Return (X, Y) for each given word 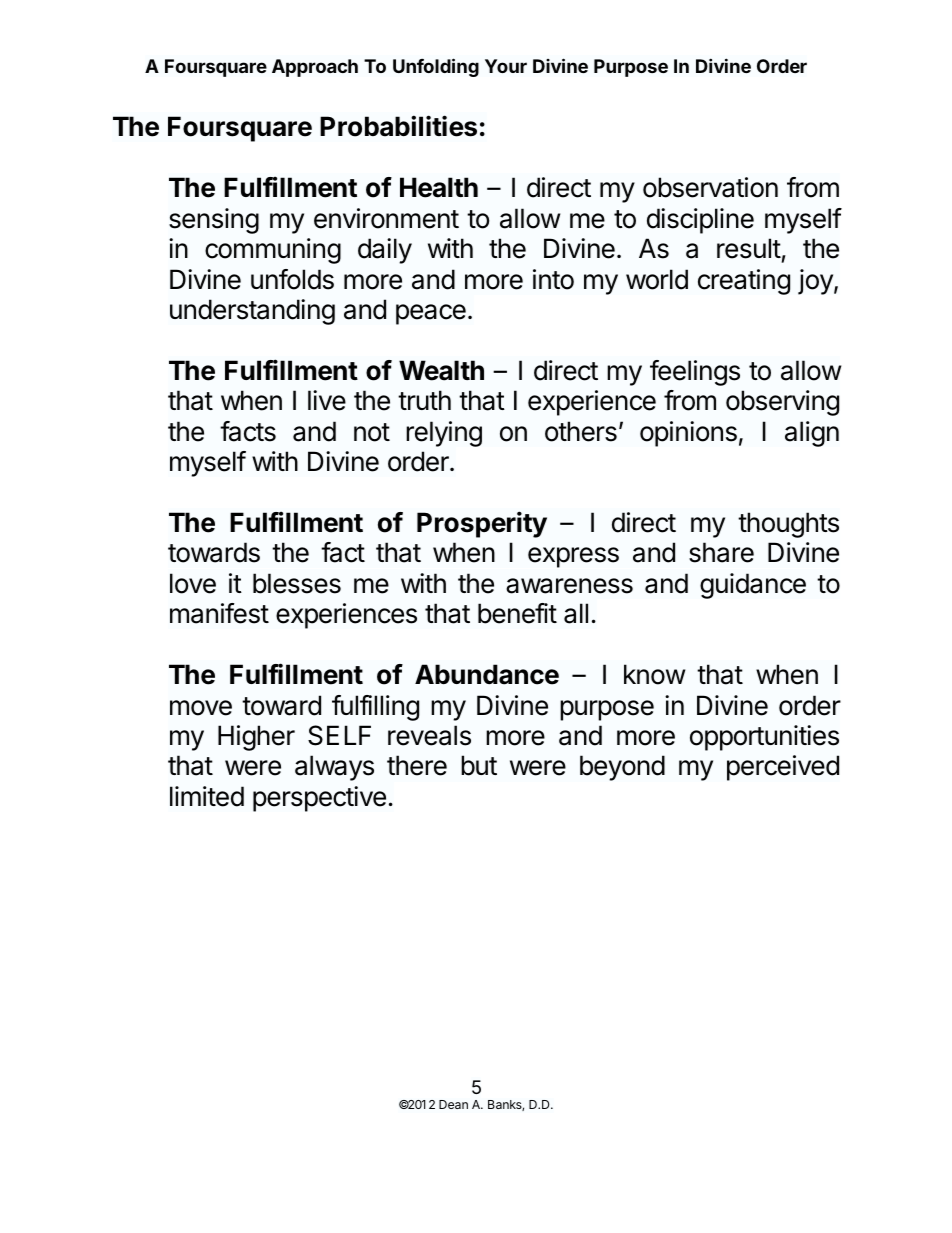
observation (710, 187)
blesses (297, 583)
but (479, 765)
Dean (453, 1104)
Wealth (441, 370)
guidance (753, 586)
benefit (517, 613)
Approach (315, 68)
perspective (319, 799)
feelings (695, 373)
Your (506, 66)
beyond (622, 768)
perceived (783, 768)
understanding (252, 312)
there (417, 765)
